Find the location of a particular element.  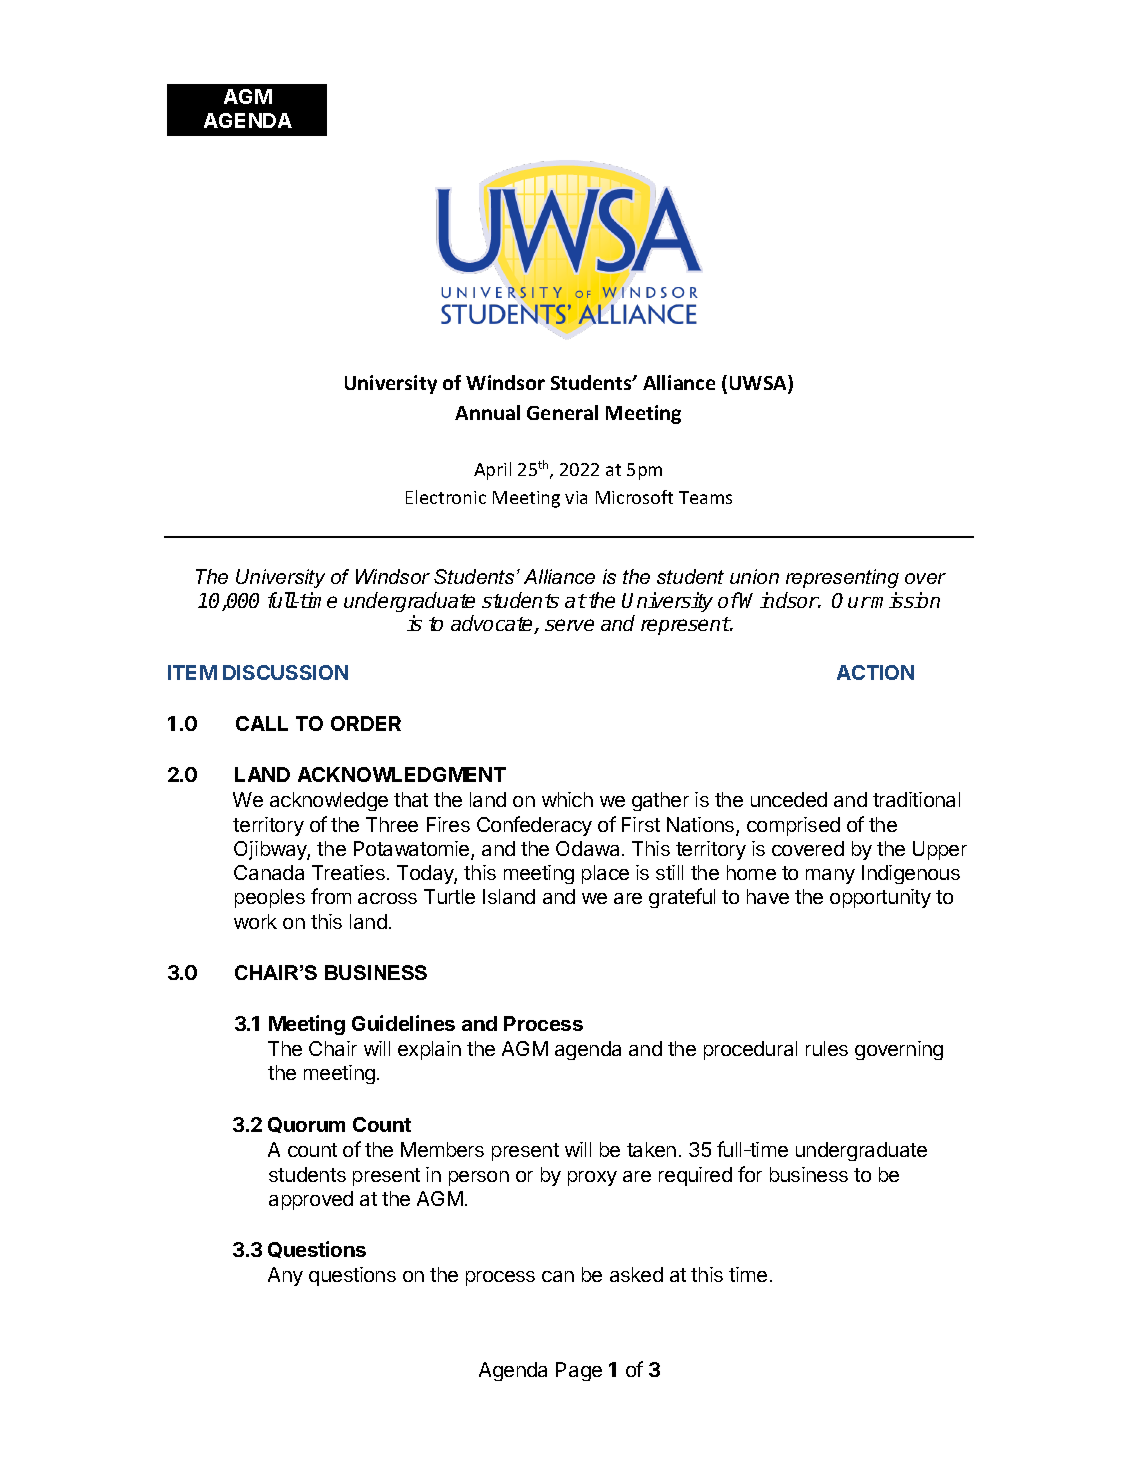

from is located at coordinates (331, 896).
